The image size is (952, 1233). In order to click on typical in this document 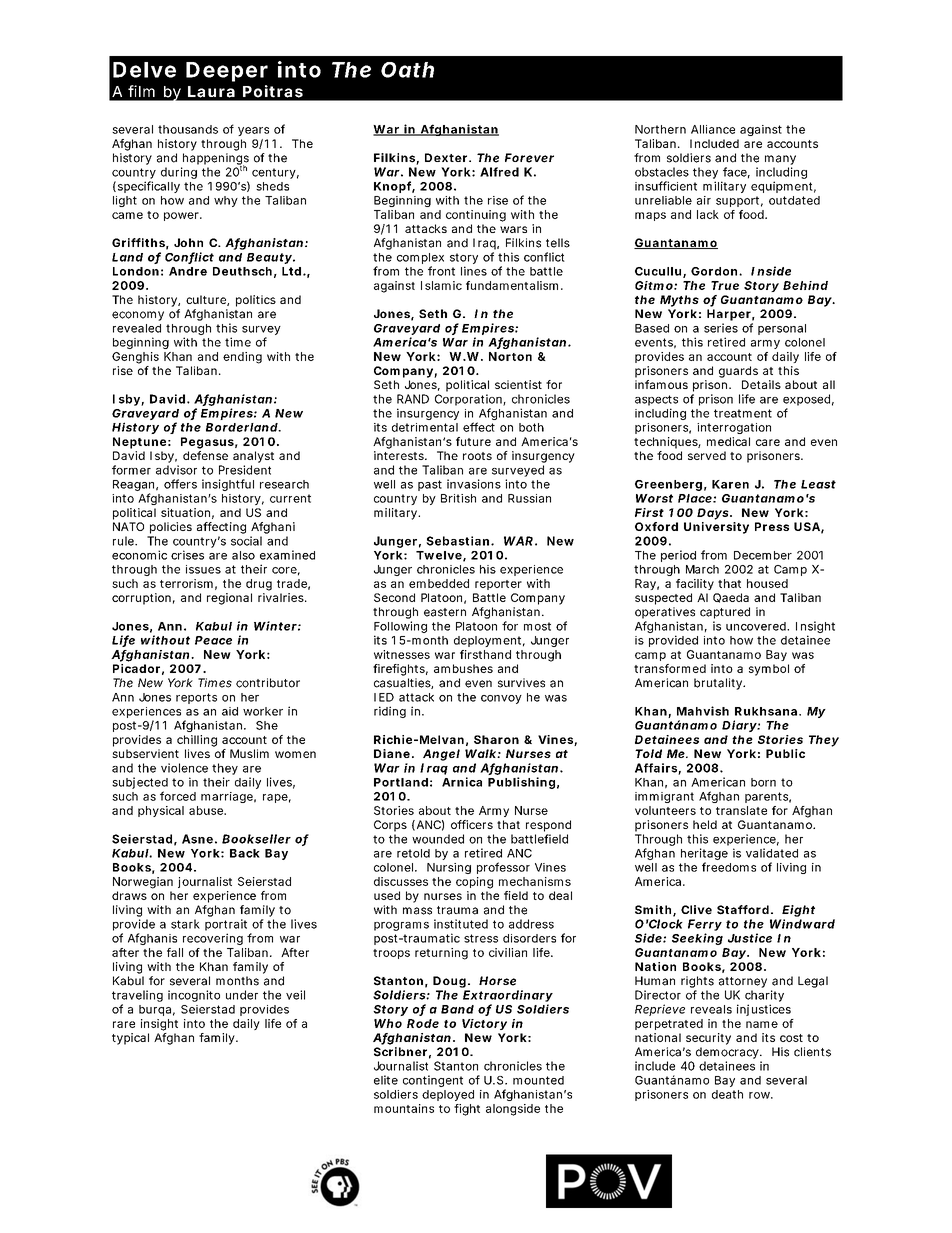, I will do `click(130, 1039)`.
